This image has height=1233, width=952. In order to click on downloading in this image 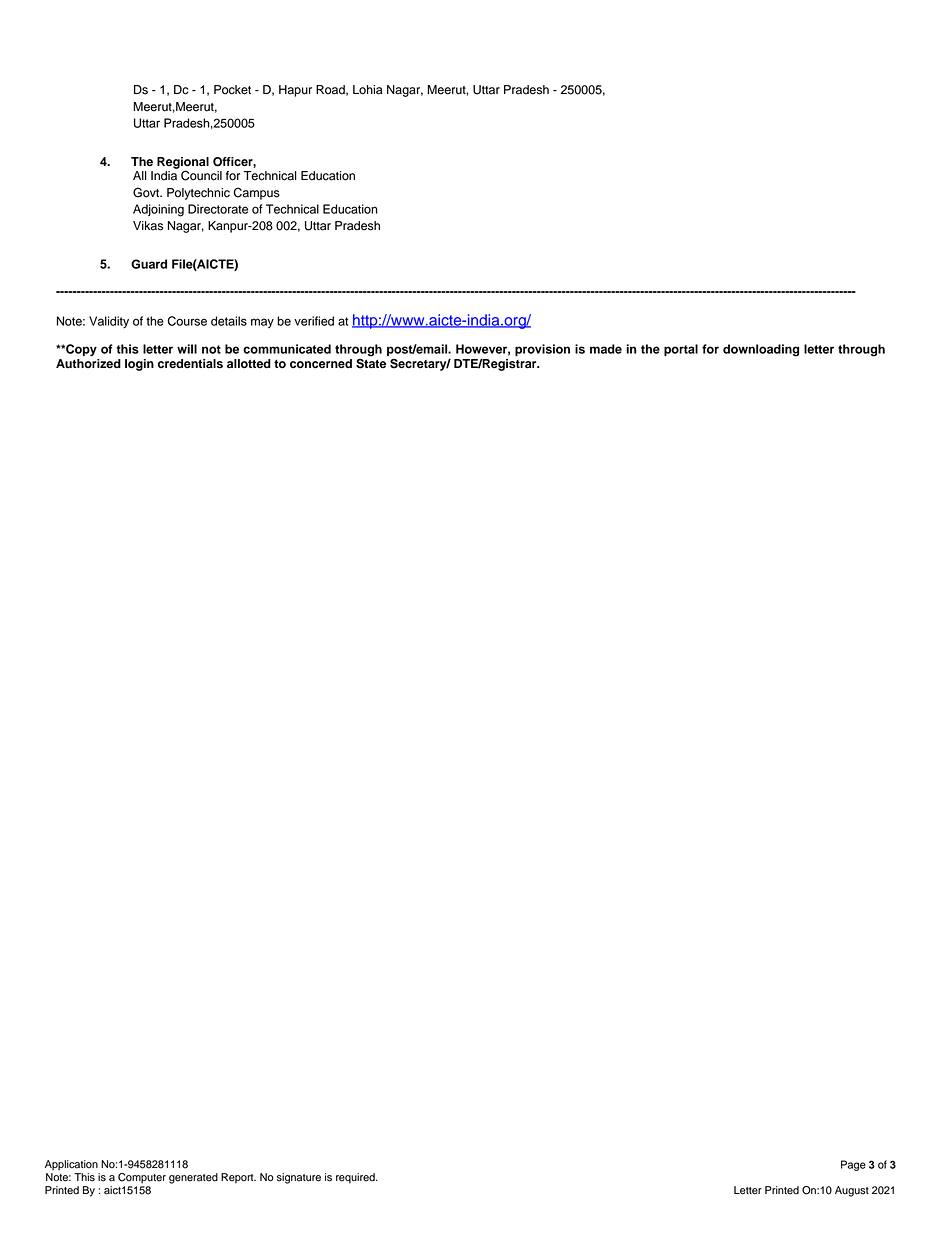, I will do `click(761, 350)`.
